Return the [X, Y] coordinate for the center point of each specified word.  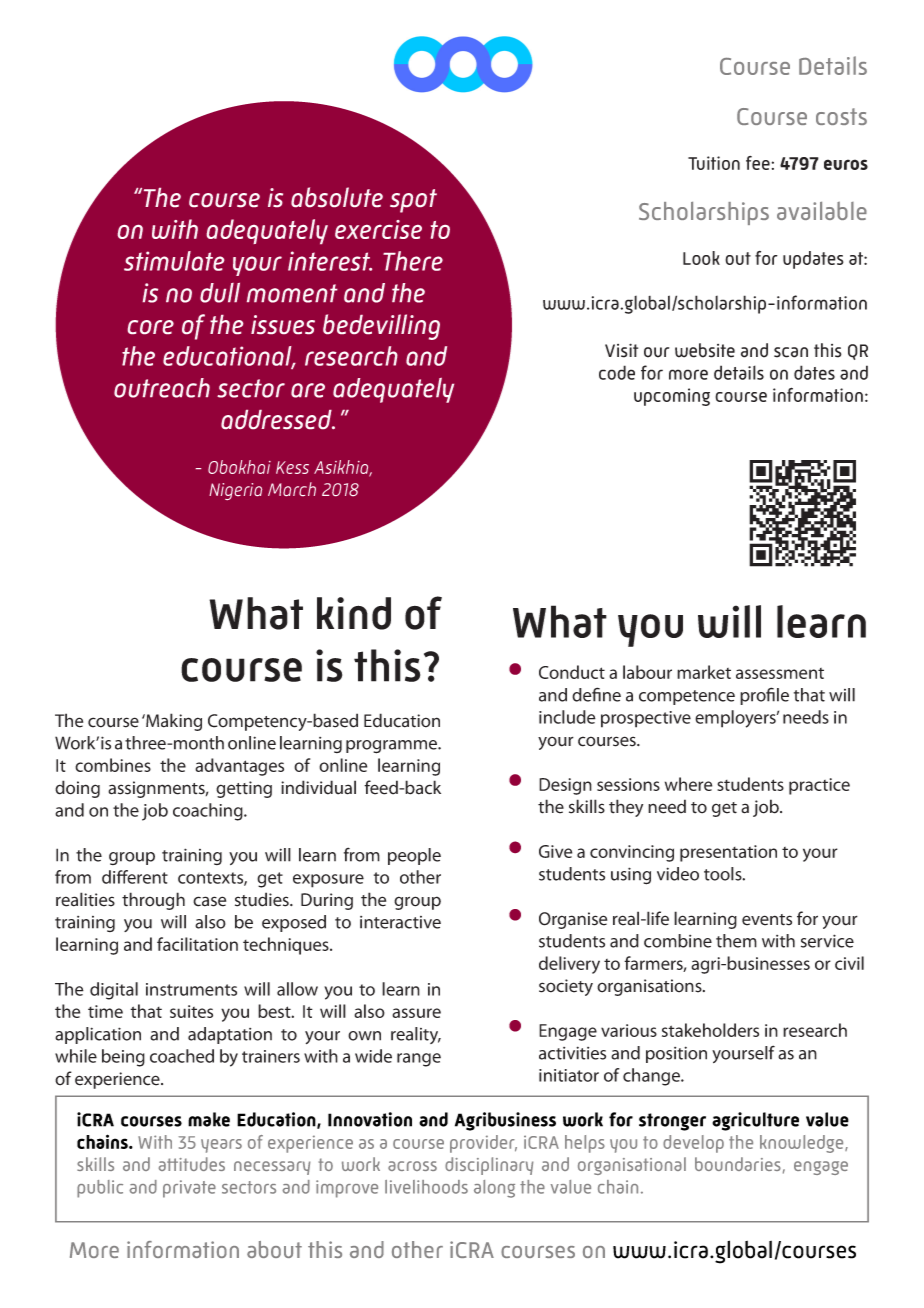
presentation [728, 853]
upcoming [672, 397]
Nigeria [235, 491]
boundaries [738, 1164]
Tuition [714, 163]
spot [413, 201]
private [189, 1189]
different [135, 877]
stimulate [174, 261]
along [494, 1189]
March [292, 489]
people [414, 856]
